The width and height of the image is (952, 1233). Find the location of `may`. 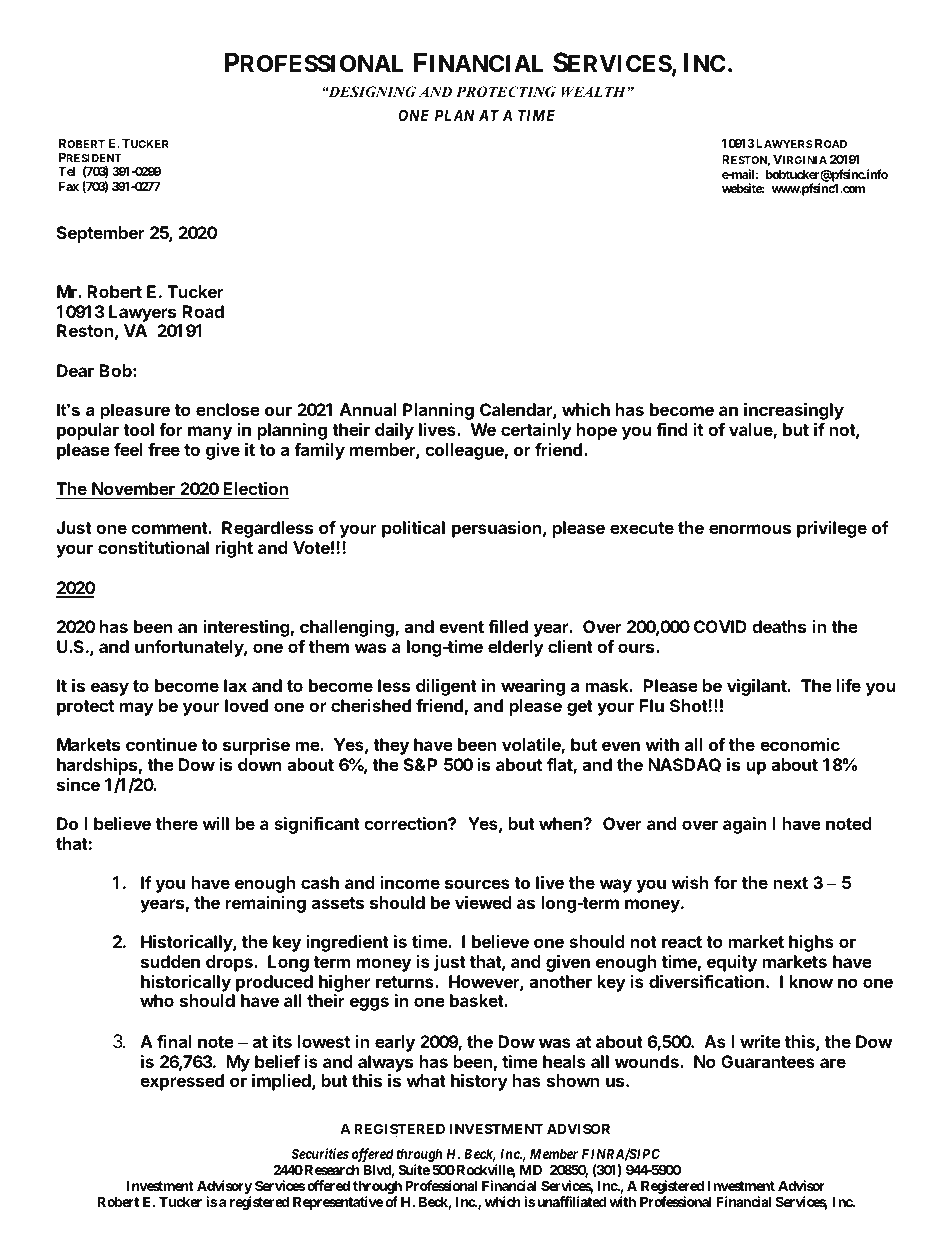

may is located at coordinates (137, 709).
